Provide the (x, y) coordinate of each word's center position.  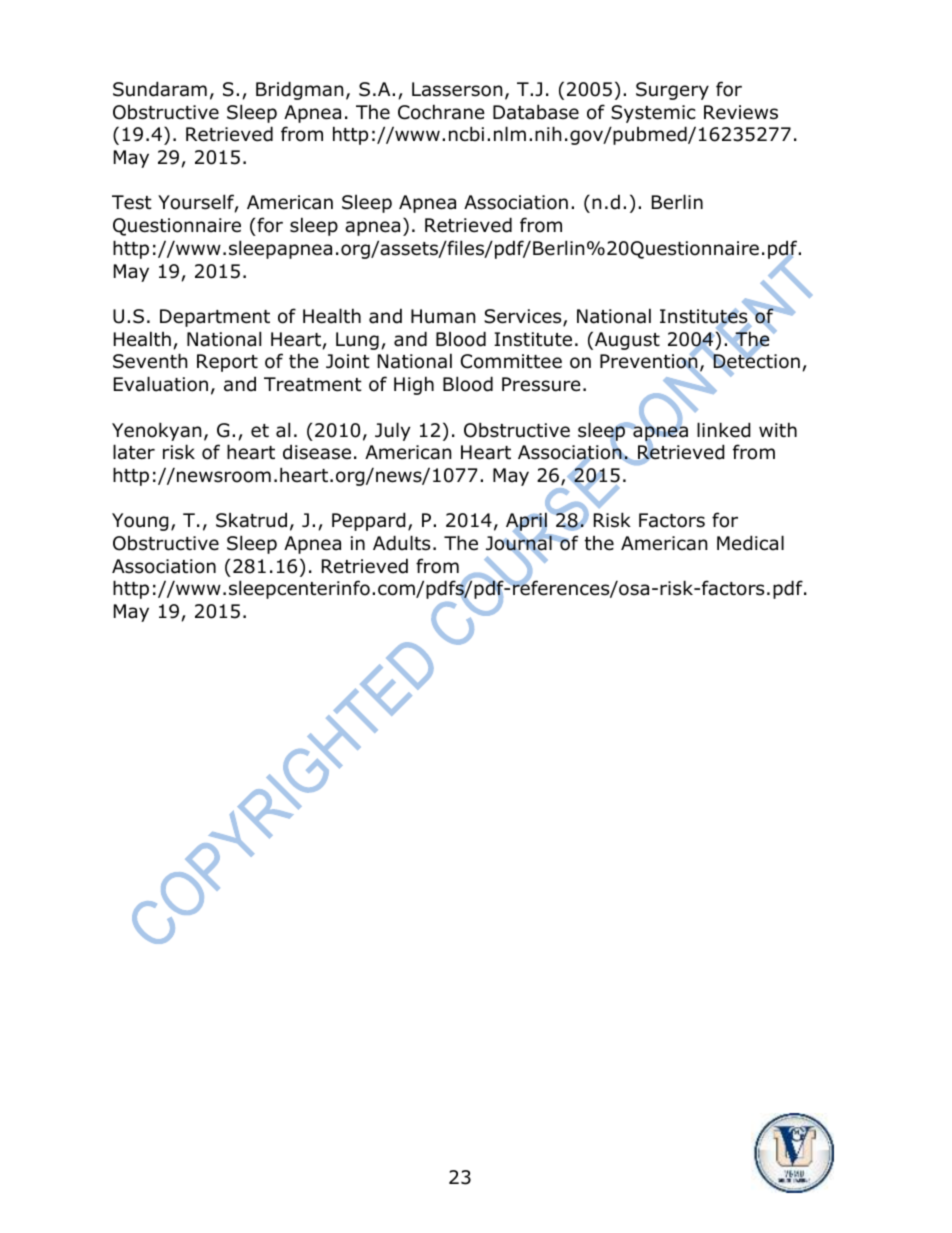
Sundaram (160, 89)
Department (215, 318)
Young (140, 522)
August (627, 341)
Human (443, 316)
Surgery (672, 91)
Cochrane (441, 112)
